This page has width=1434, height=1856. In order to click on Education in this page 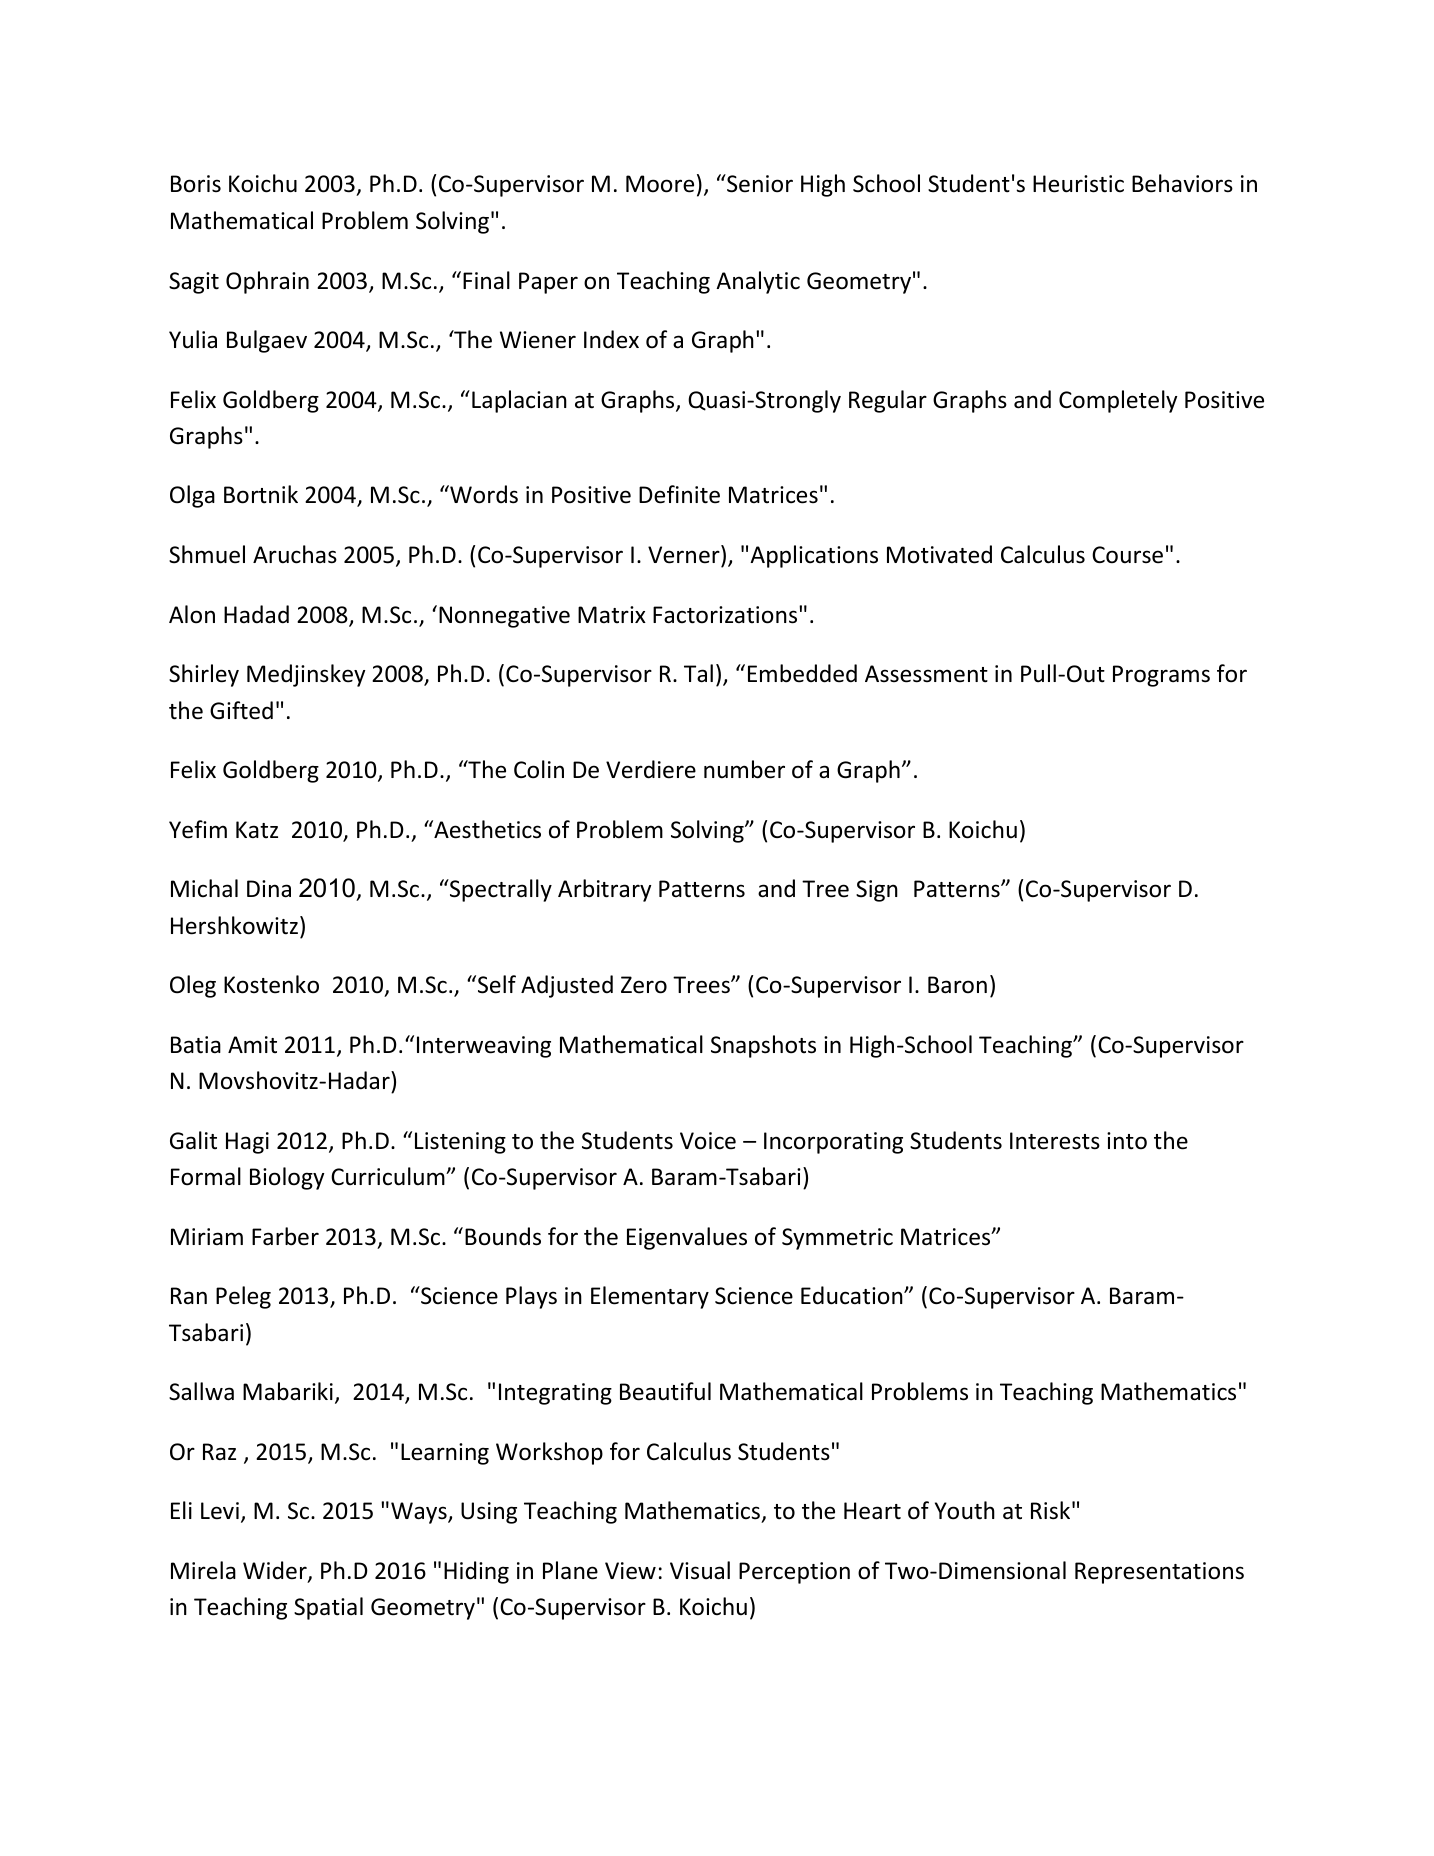, I will do `click(853, 1295)`.
